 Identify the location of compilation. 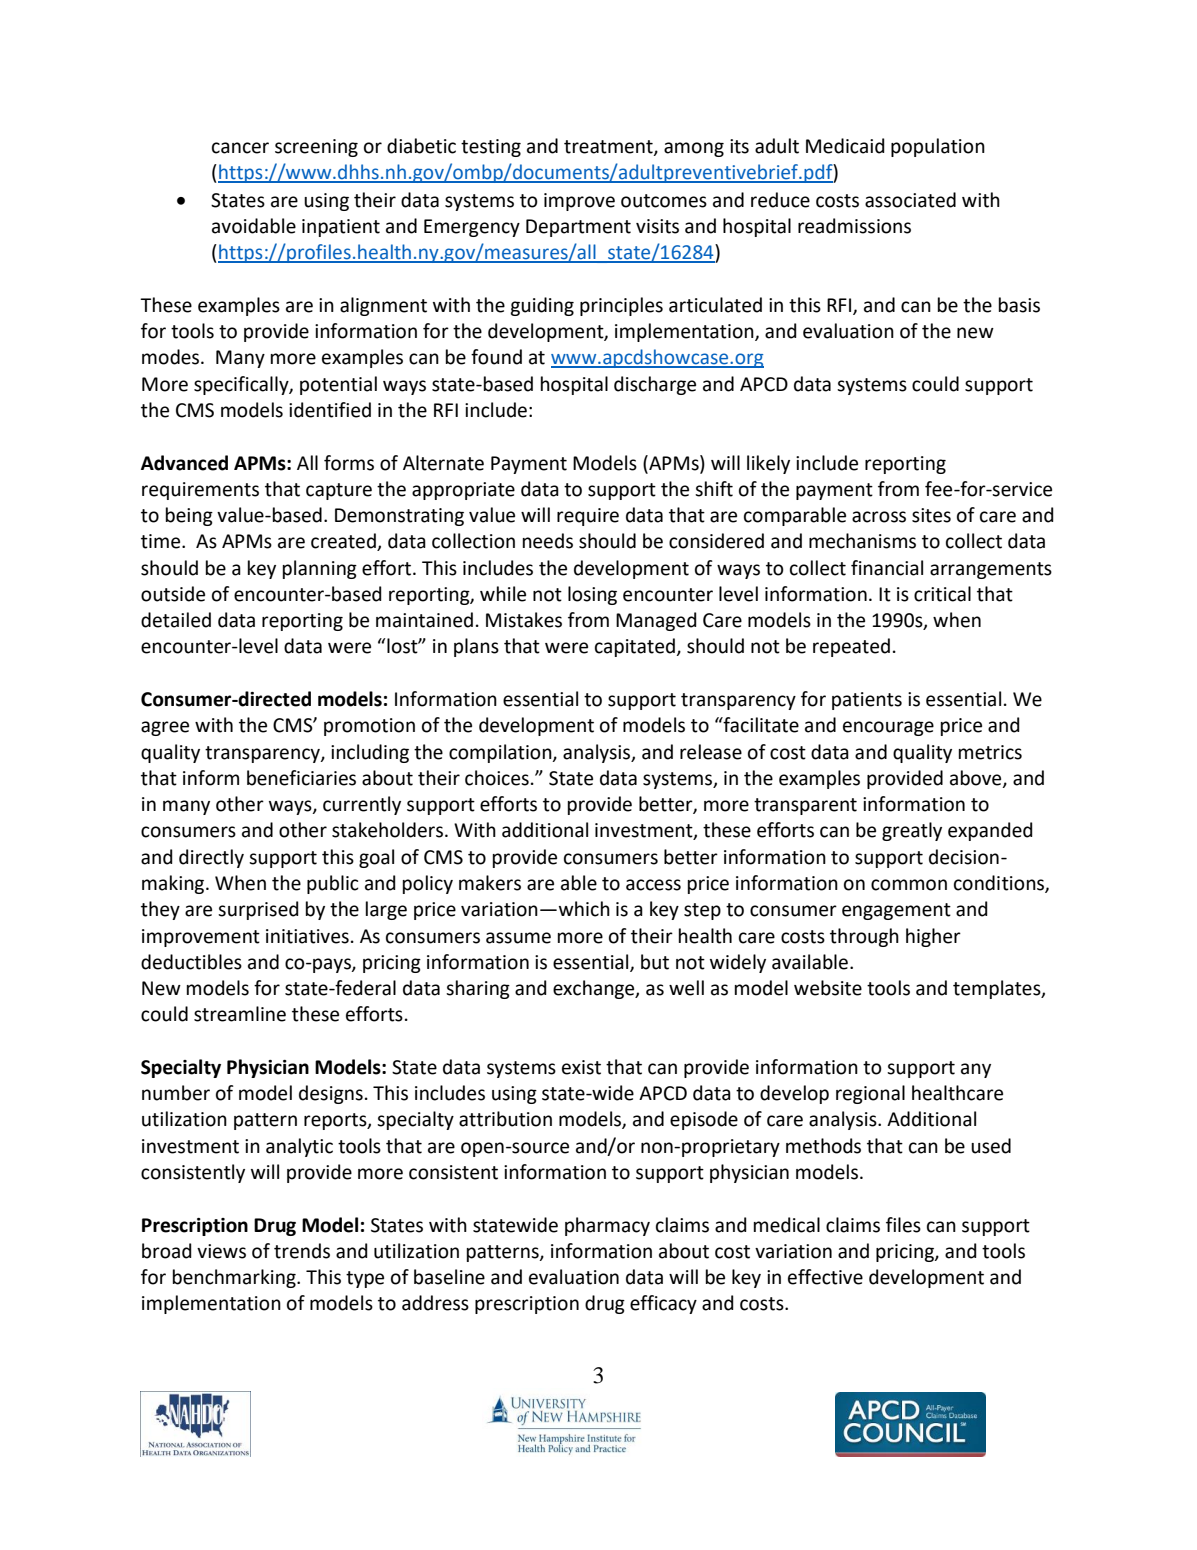
(501, 753).
